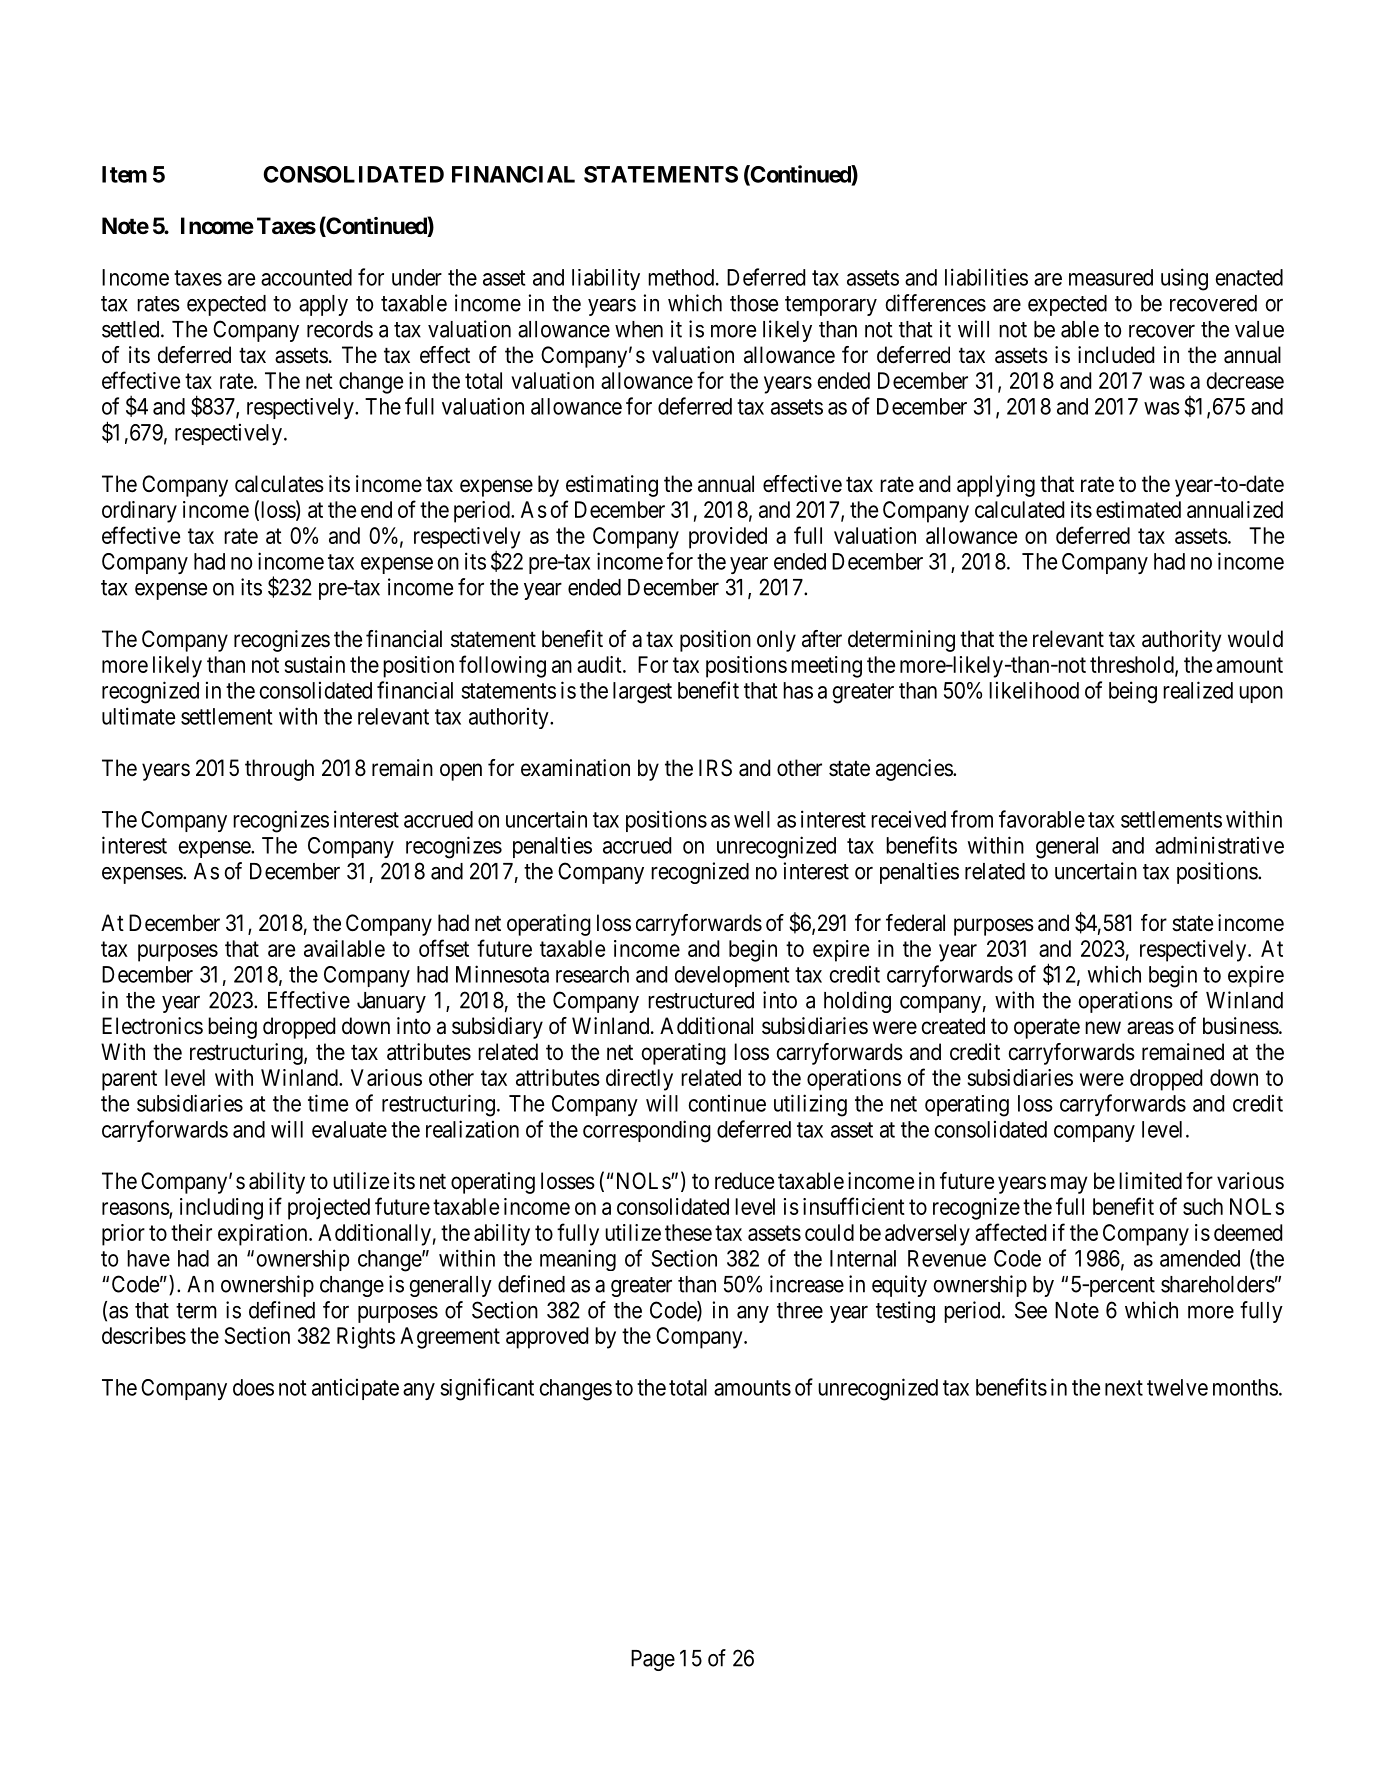 This image has width=1374, height=1778. Describe the element at coordinates (1111, 277) in the image. I see `measured` at that location.
